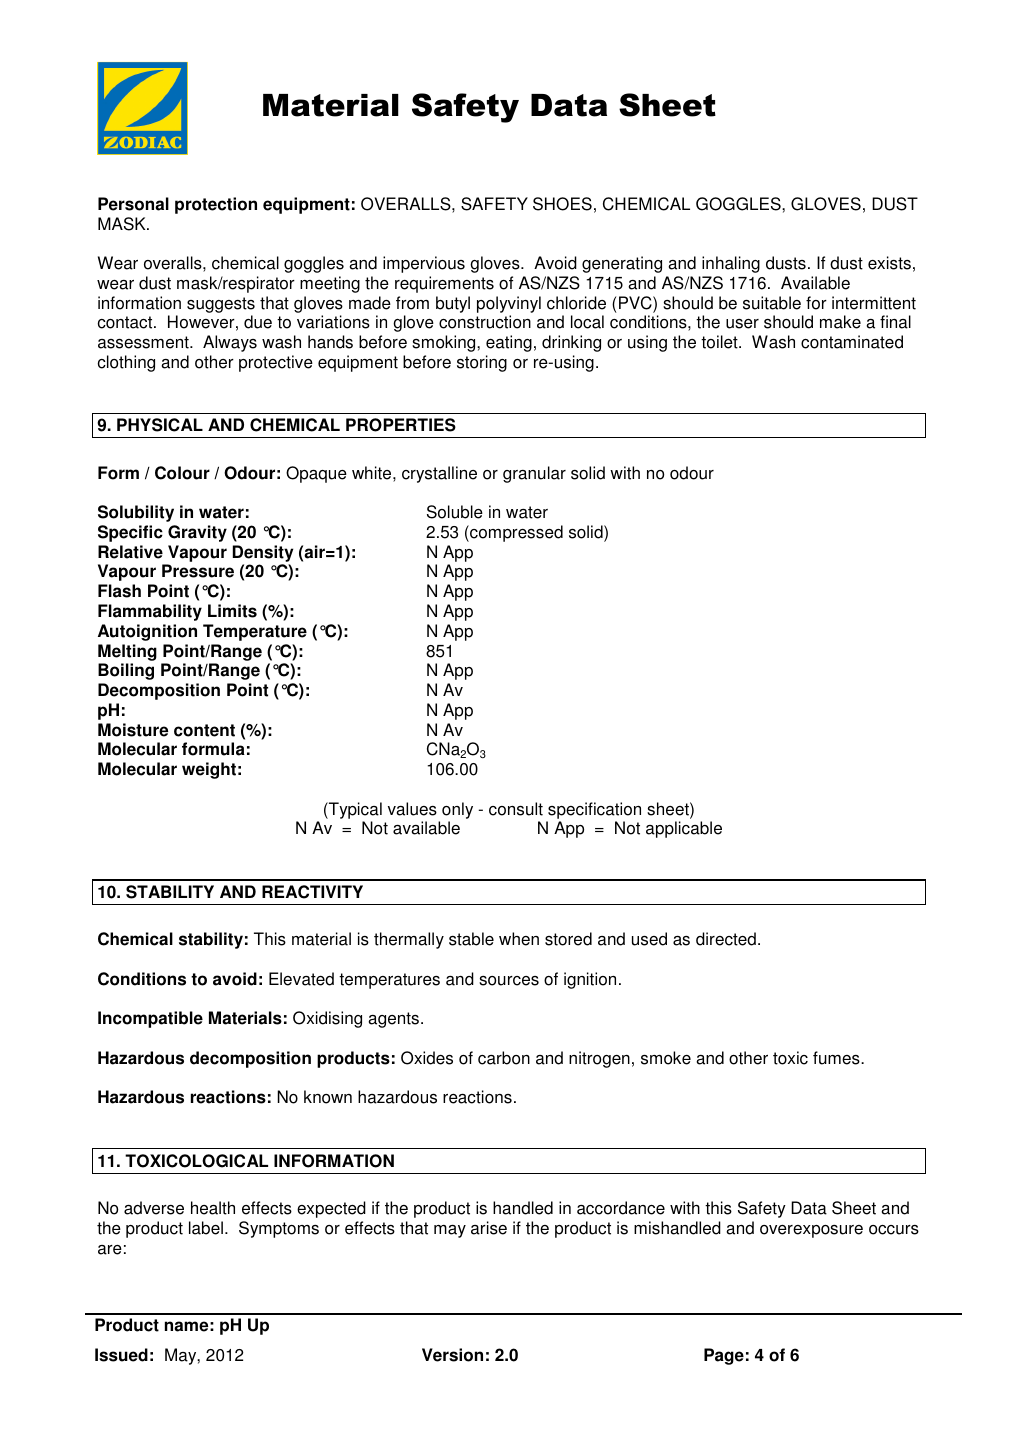  Describe the element at coordinates (509, 981) in the image. I see `sources` at that location.
